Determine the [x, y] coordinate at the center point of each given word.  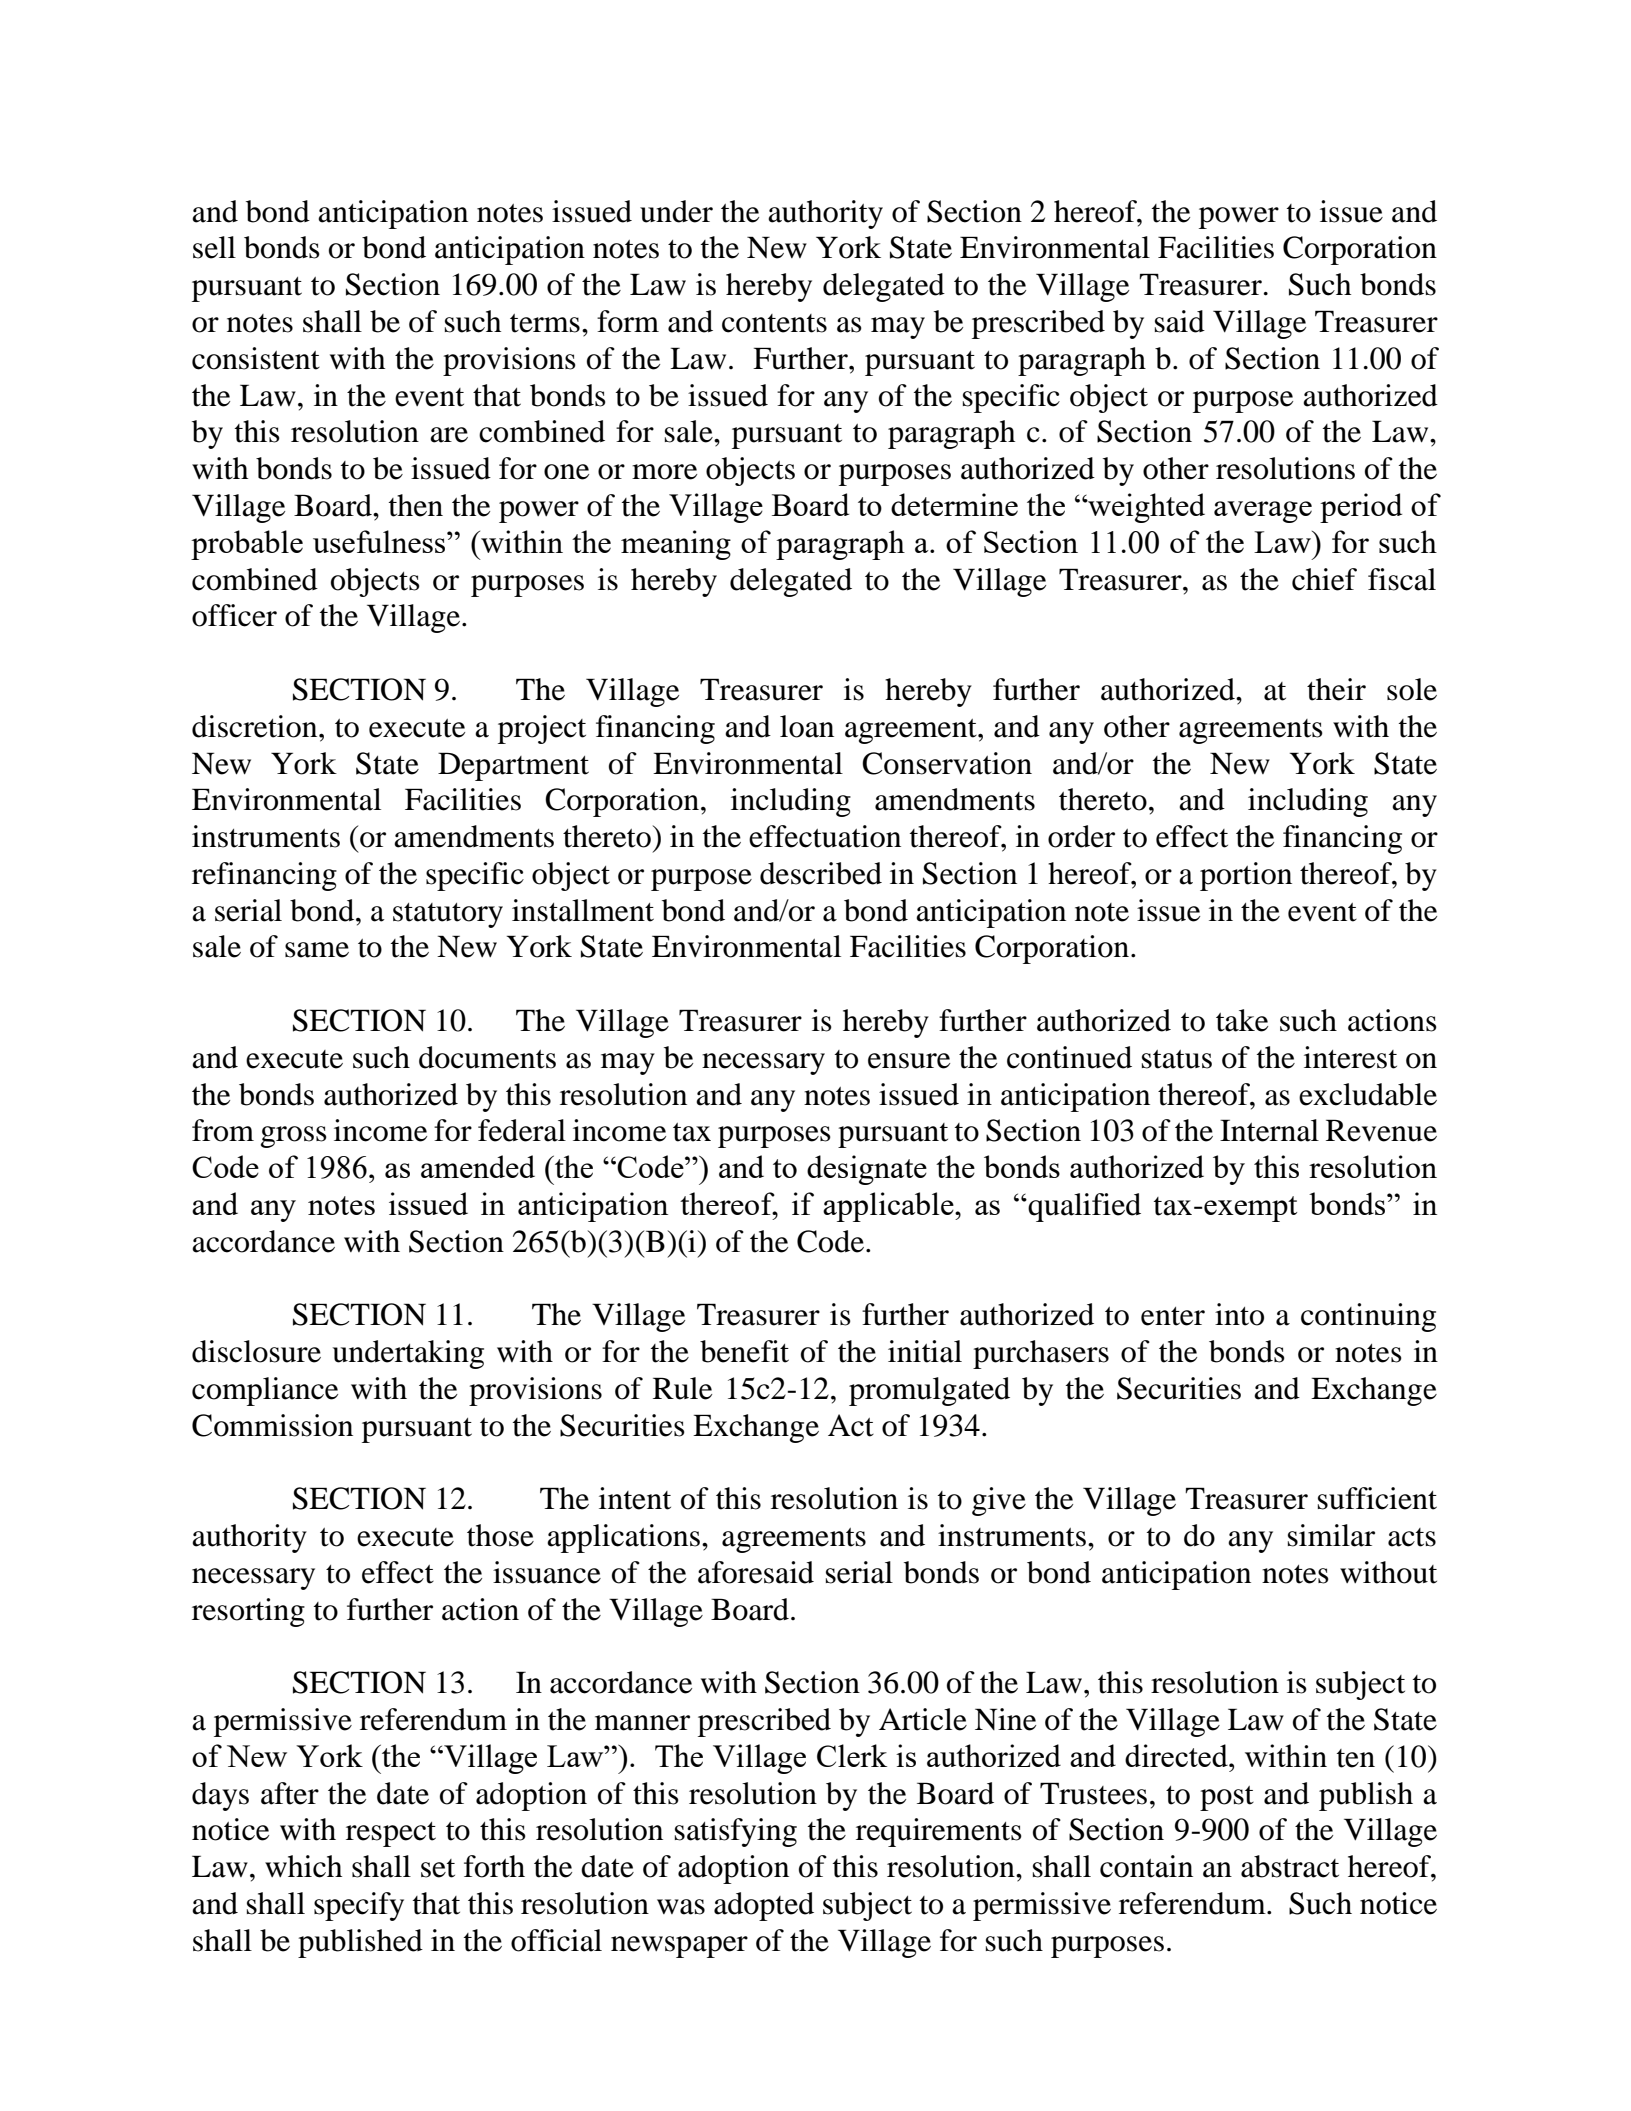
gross [294, 1137]
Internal [1269, 1130]
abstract [1290, 1866]
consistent [256, 358]
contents [774, 323]
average [1263, 512]
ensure [909, 1061]
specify [359, 1906]
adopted [764, 1906]
